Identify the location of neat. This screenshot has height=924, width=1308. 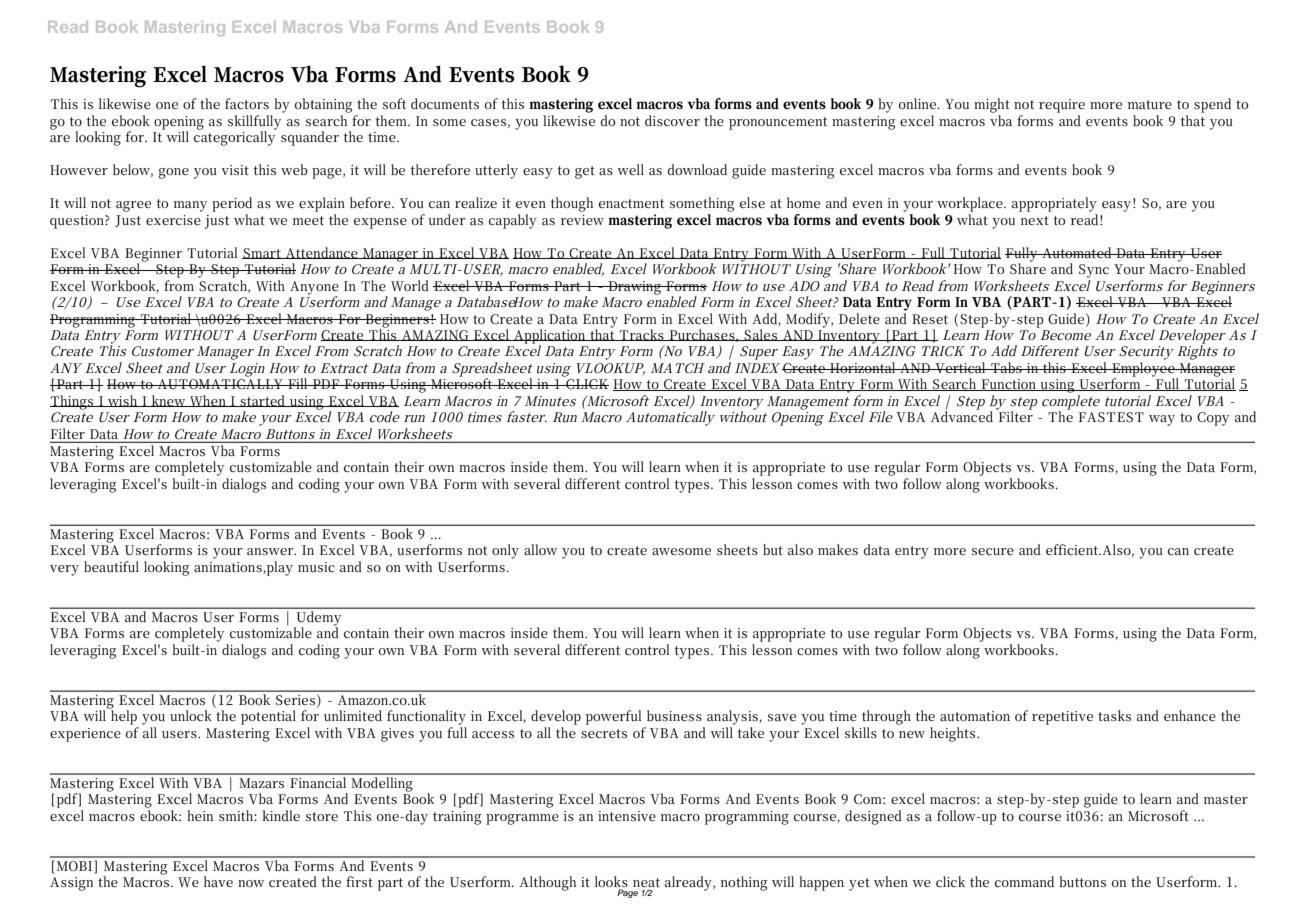
(646, 884).
